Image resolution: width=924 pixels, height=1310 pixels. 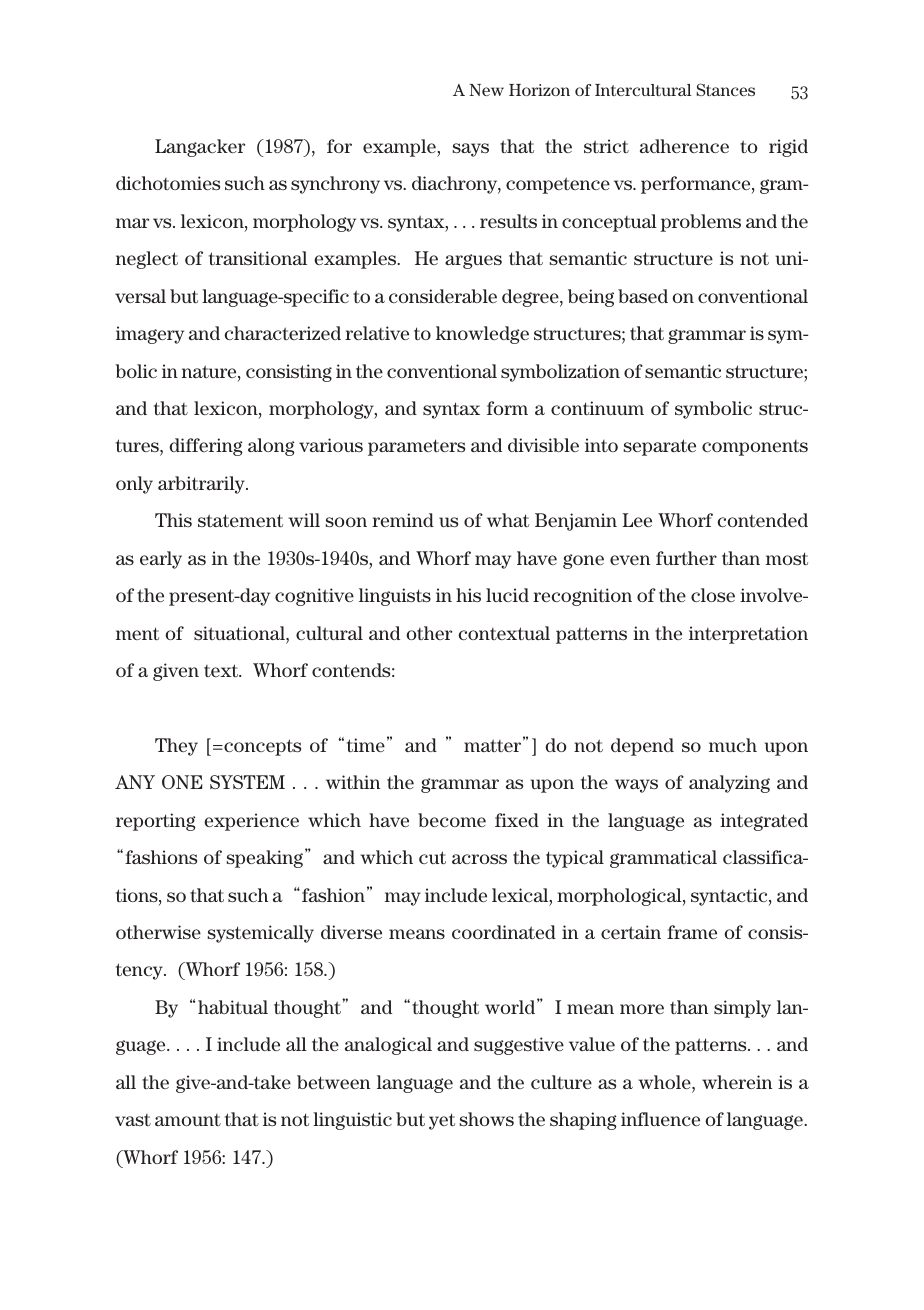 What do you see at coordinates (479, 859) in the image?
I see `across` at bounding box center [479, 859].
